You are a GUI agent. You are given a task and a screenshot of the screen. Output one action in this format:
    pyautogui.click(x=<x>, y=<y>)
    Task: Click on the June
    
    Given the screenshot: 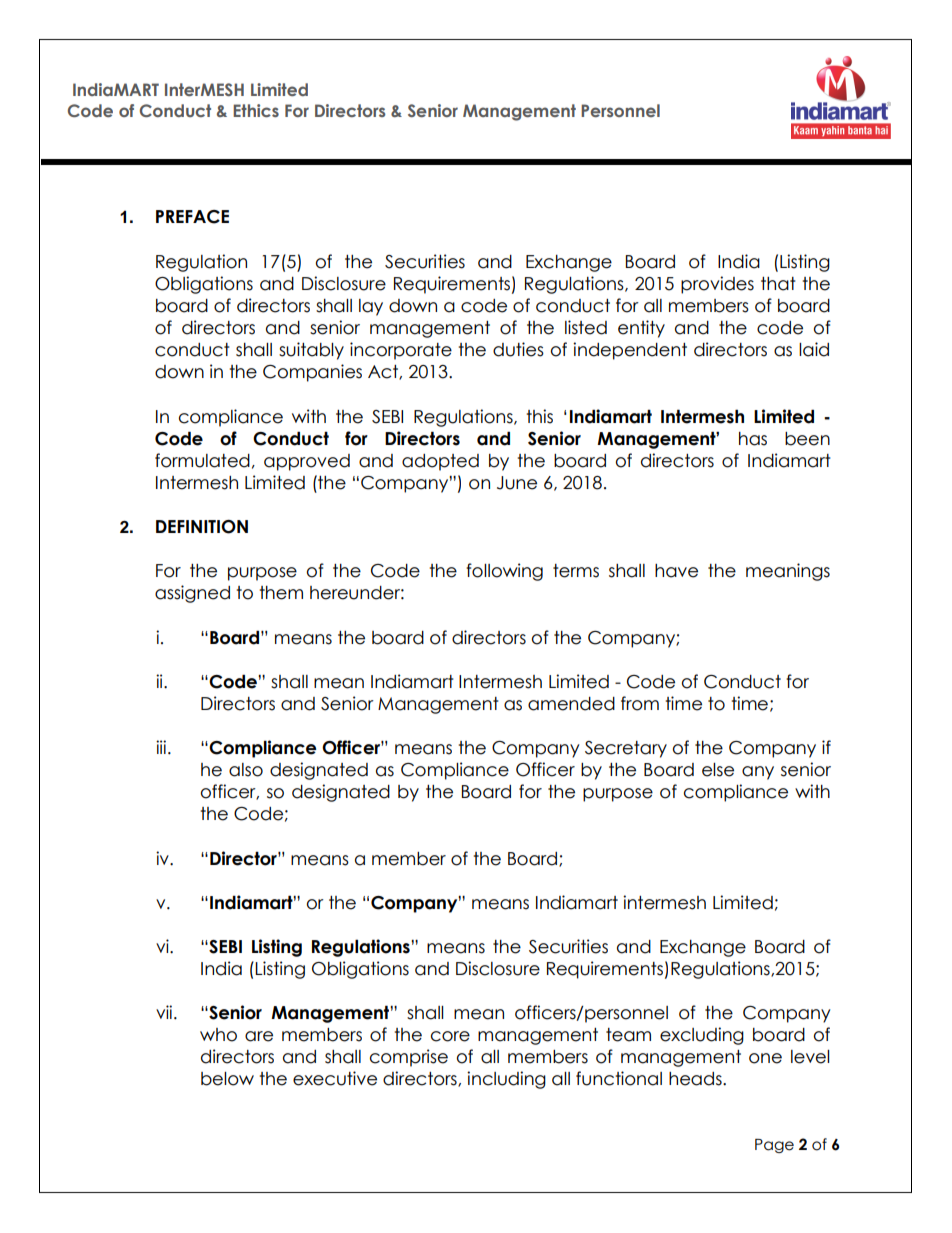 What is the action you would take?
    pyautogui.click(x=517, y=483)
